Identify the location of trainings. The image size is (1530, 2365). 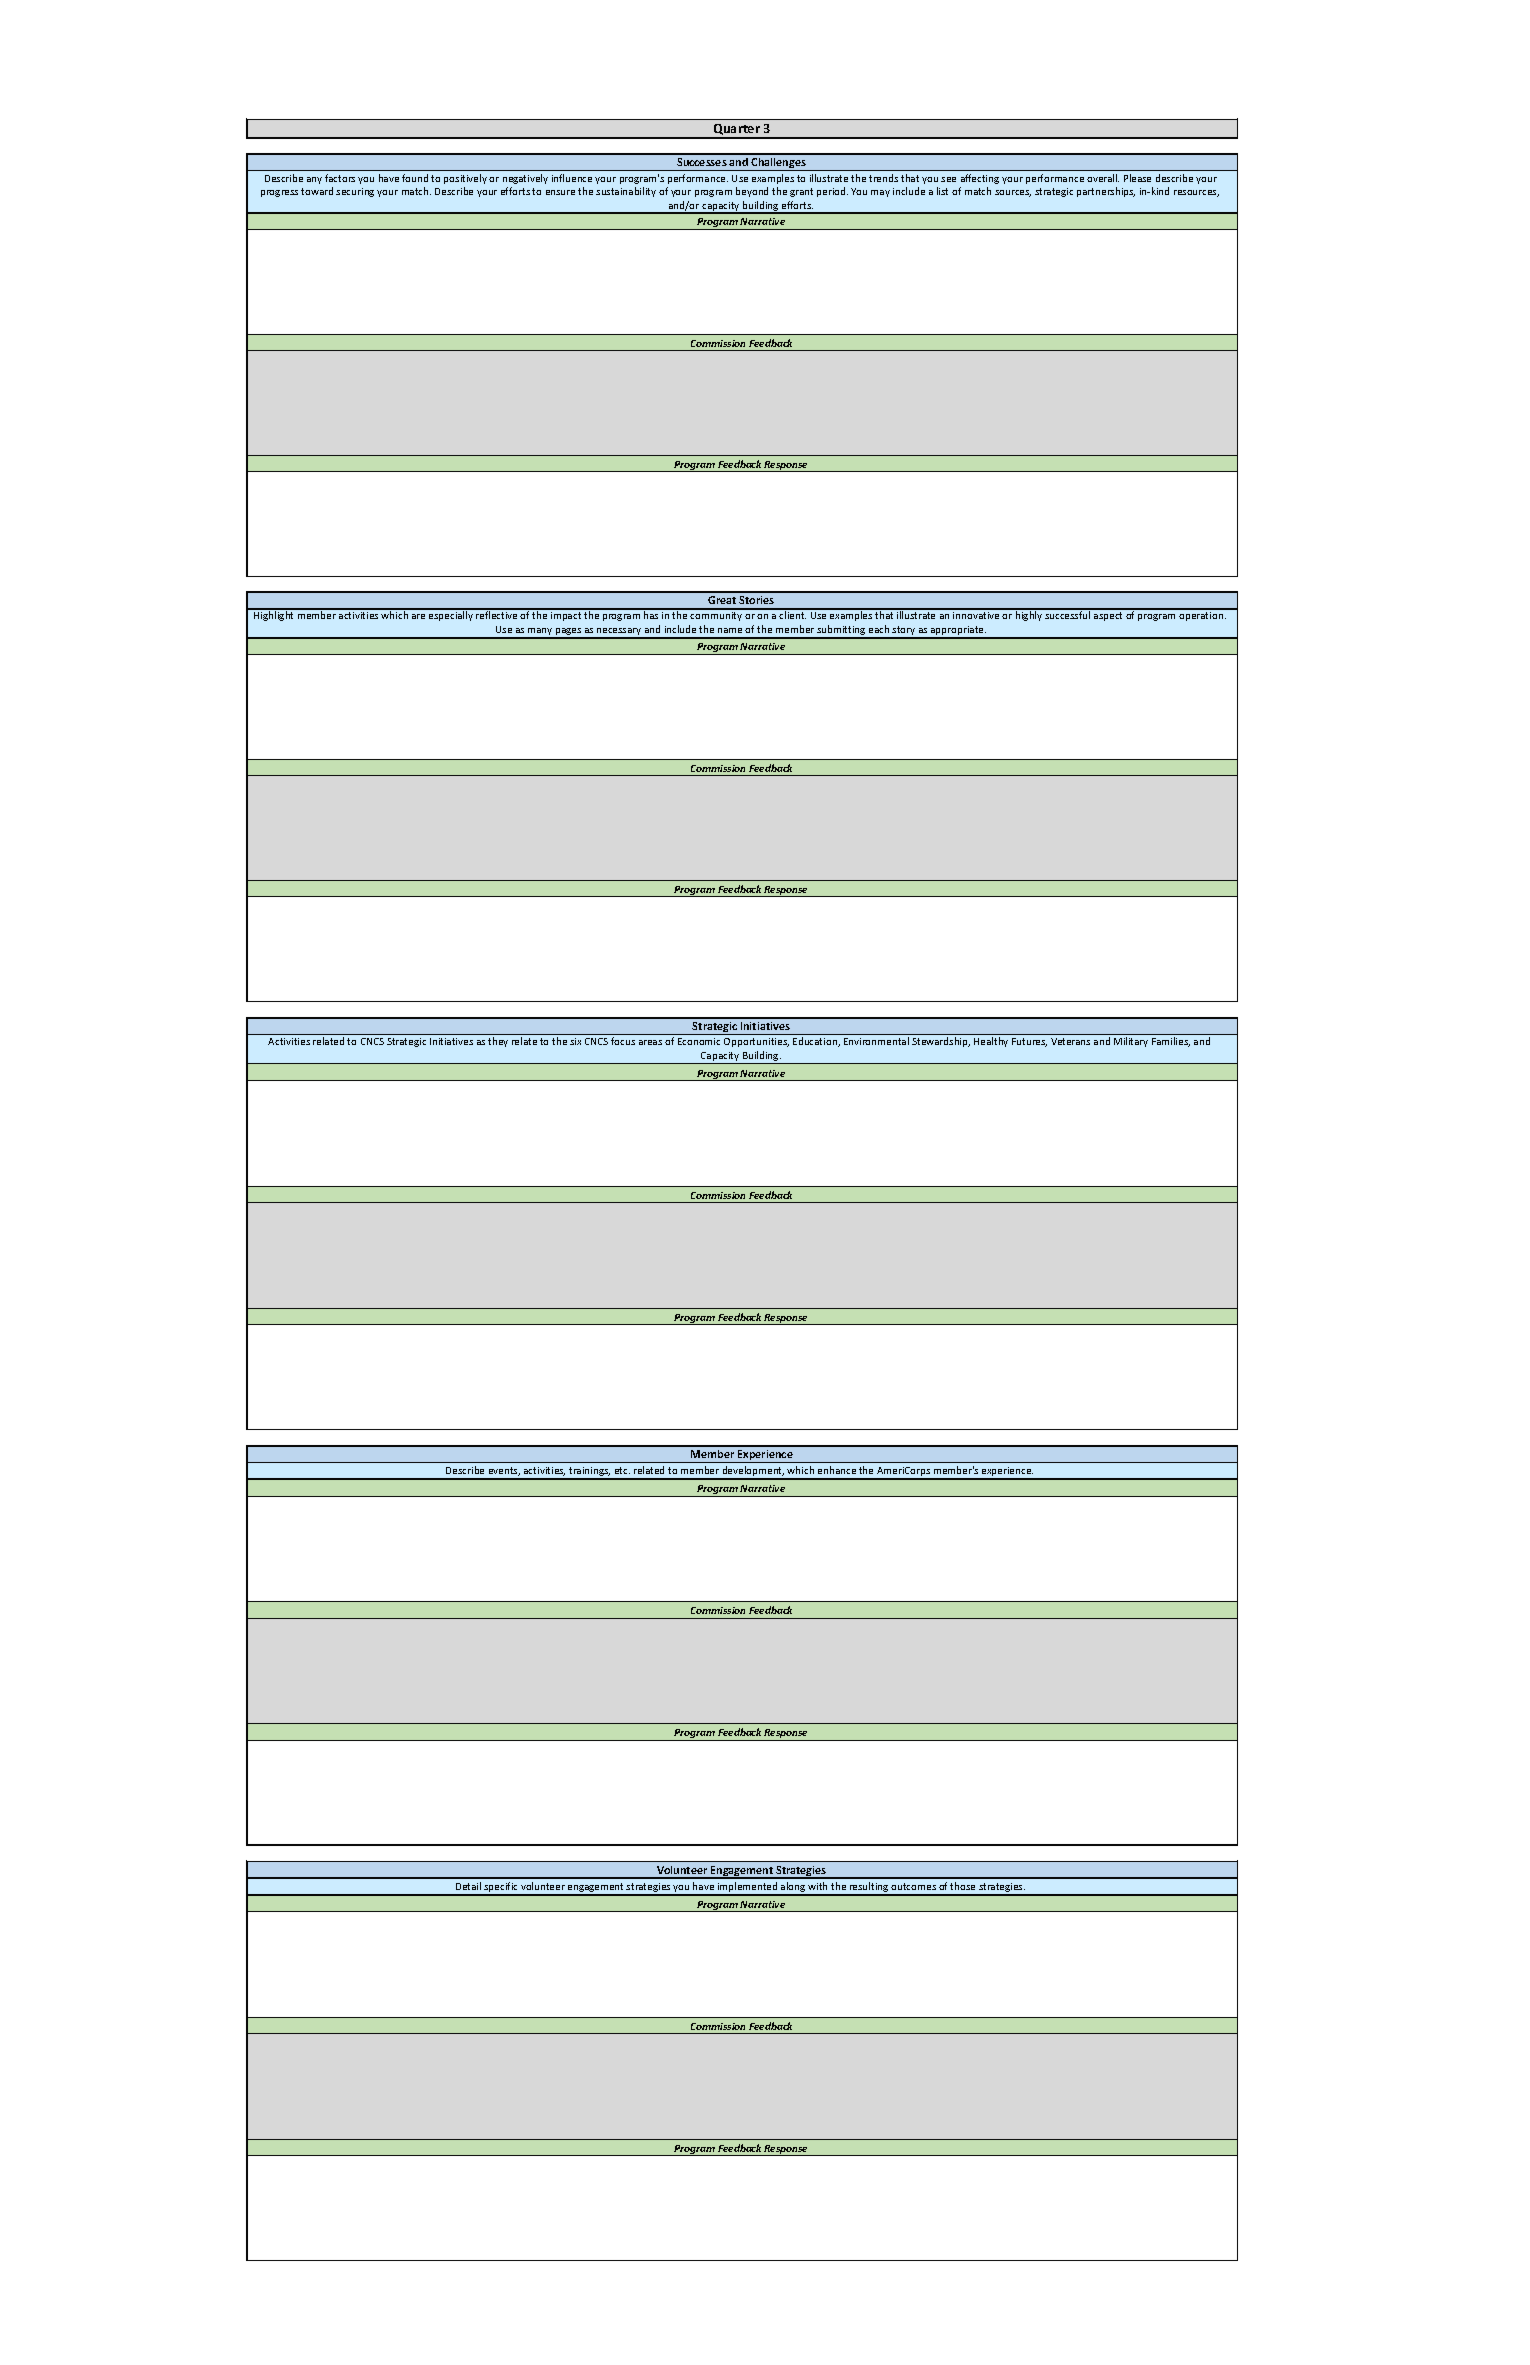
(589, 1473).
